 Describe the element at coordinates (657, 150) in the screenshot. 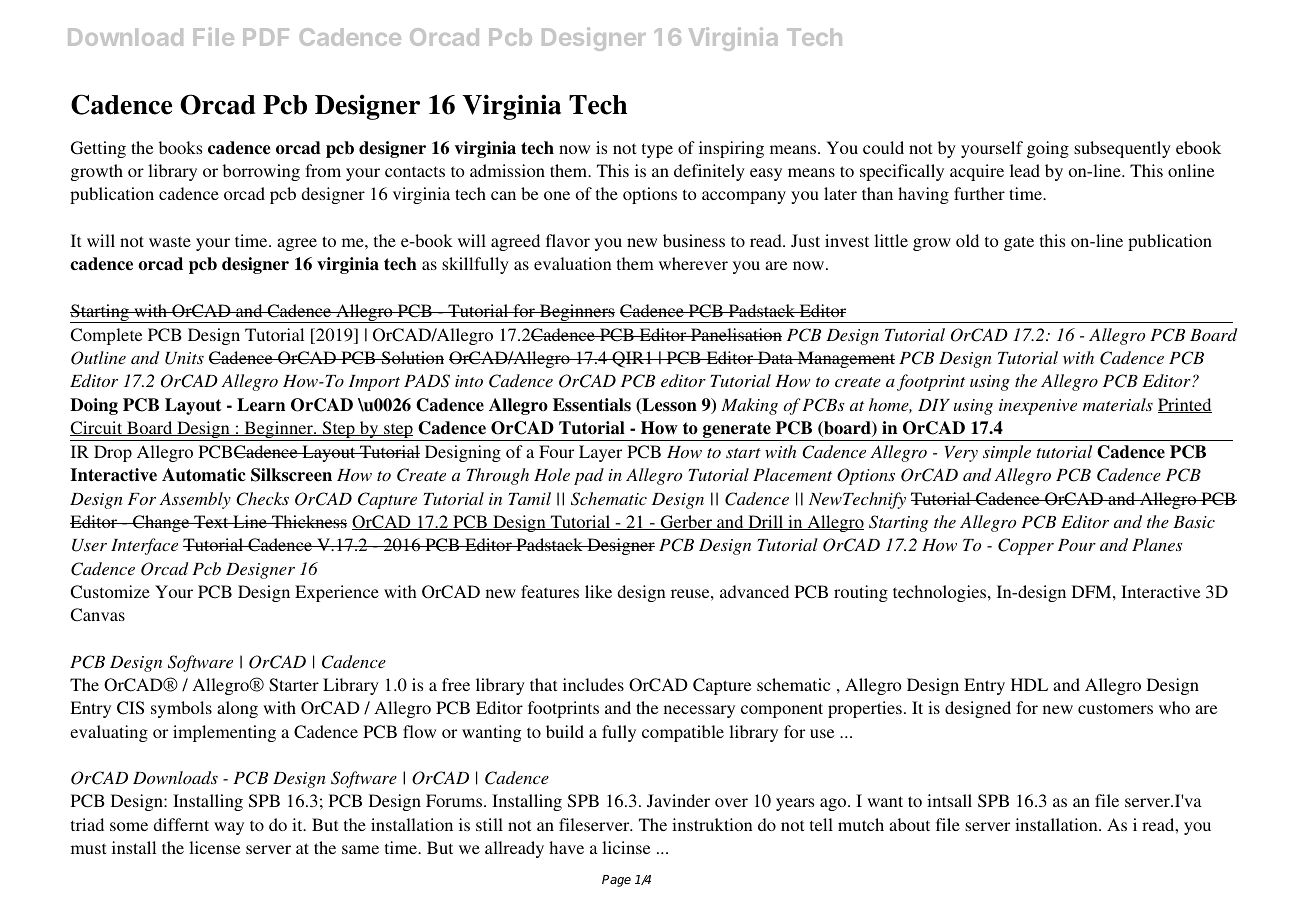

I see `type` at that location.
